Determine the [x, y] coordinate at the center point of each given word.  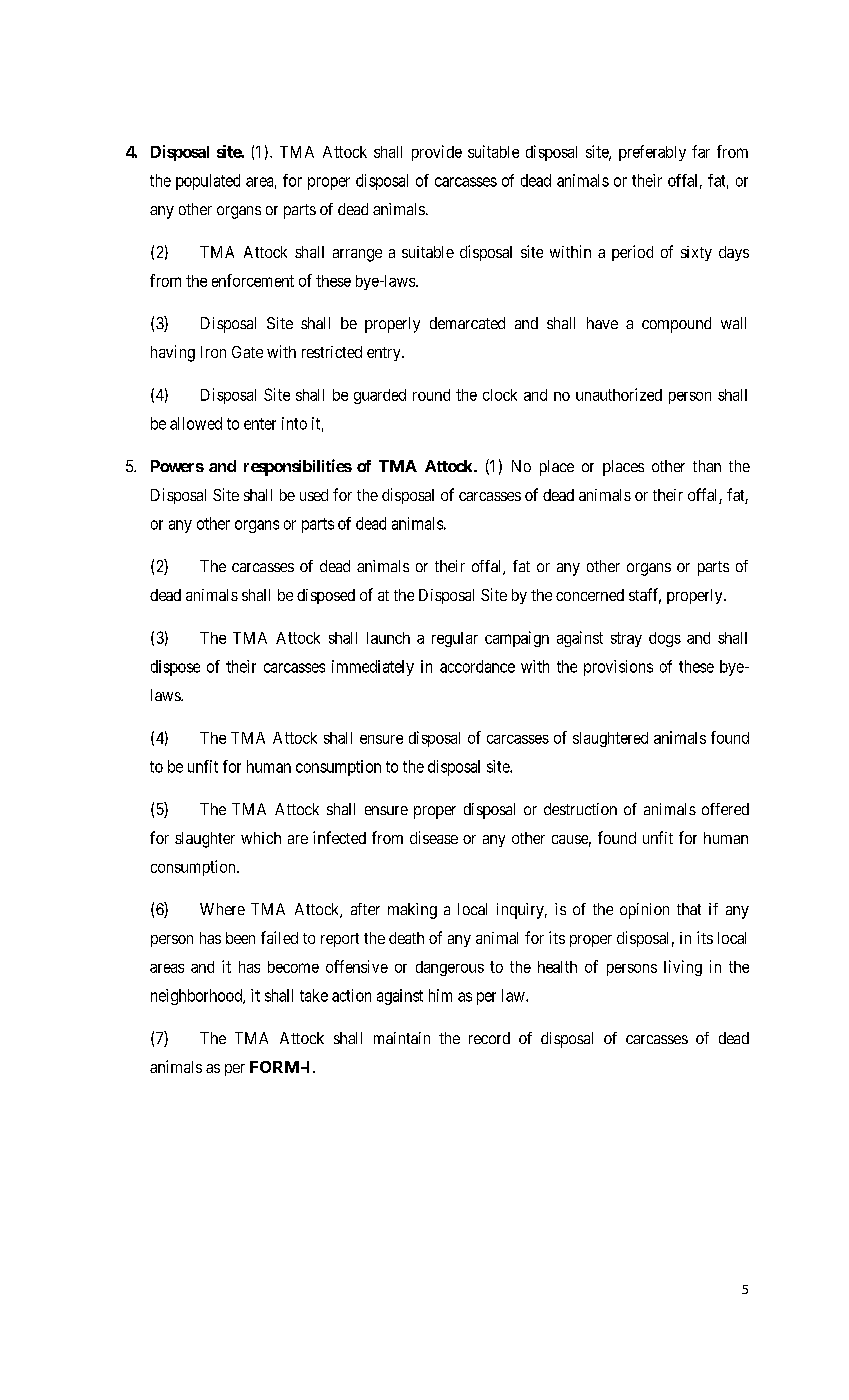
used [314, 495]
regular [455, 639]
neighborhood [198, 997]
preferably [652, 153]
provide [437, 153]
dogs [665, 639]
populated [208, 182]
